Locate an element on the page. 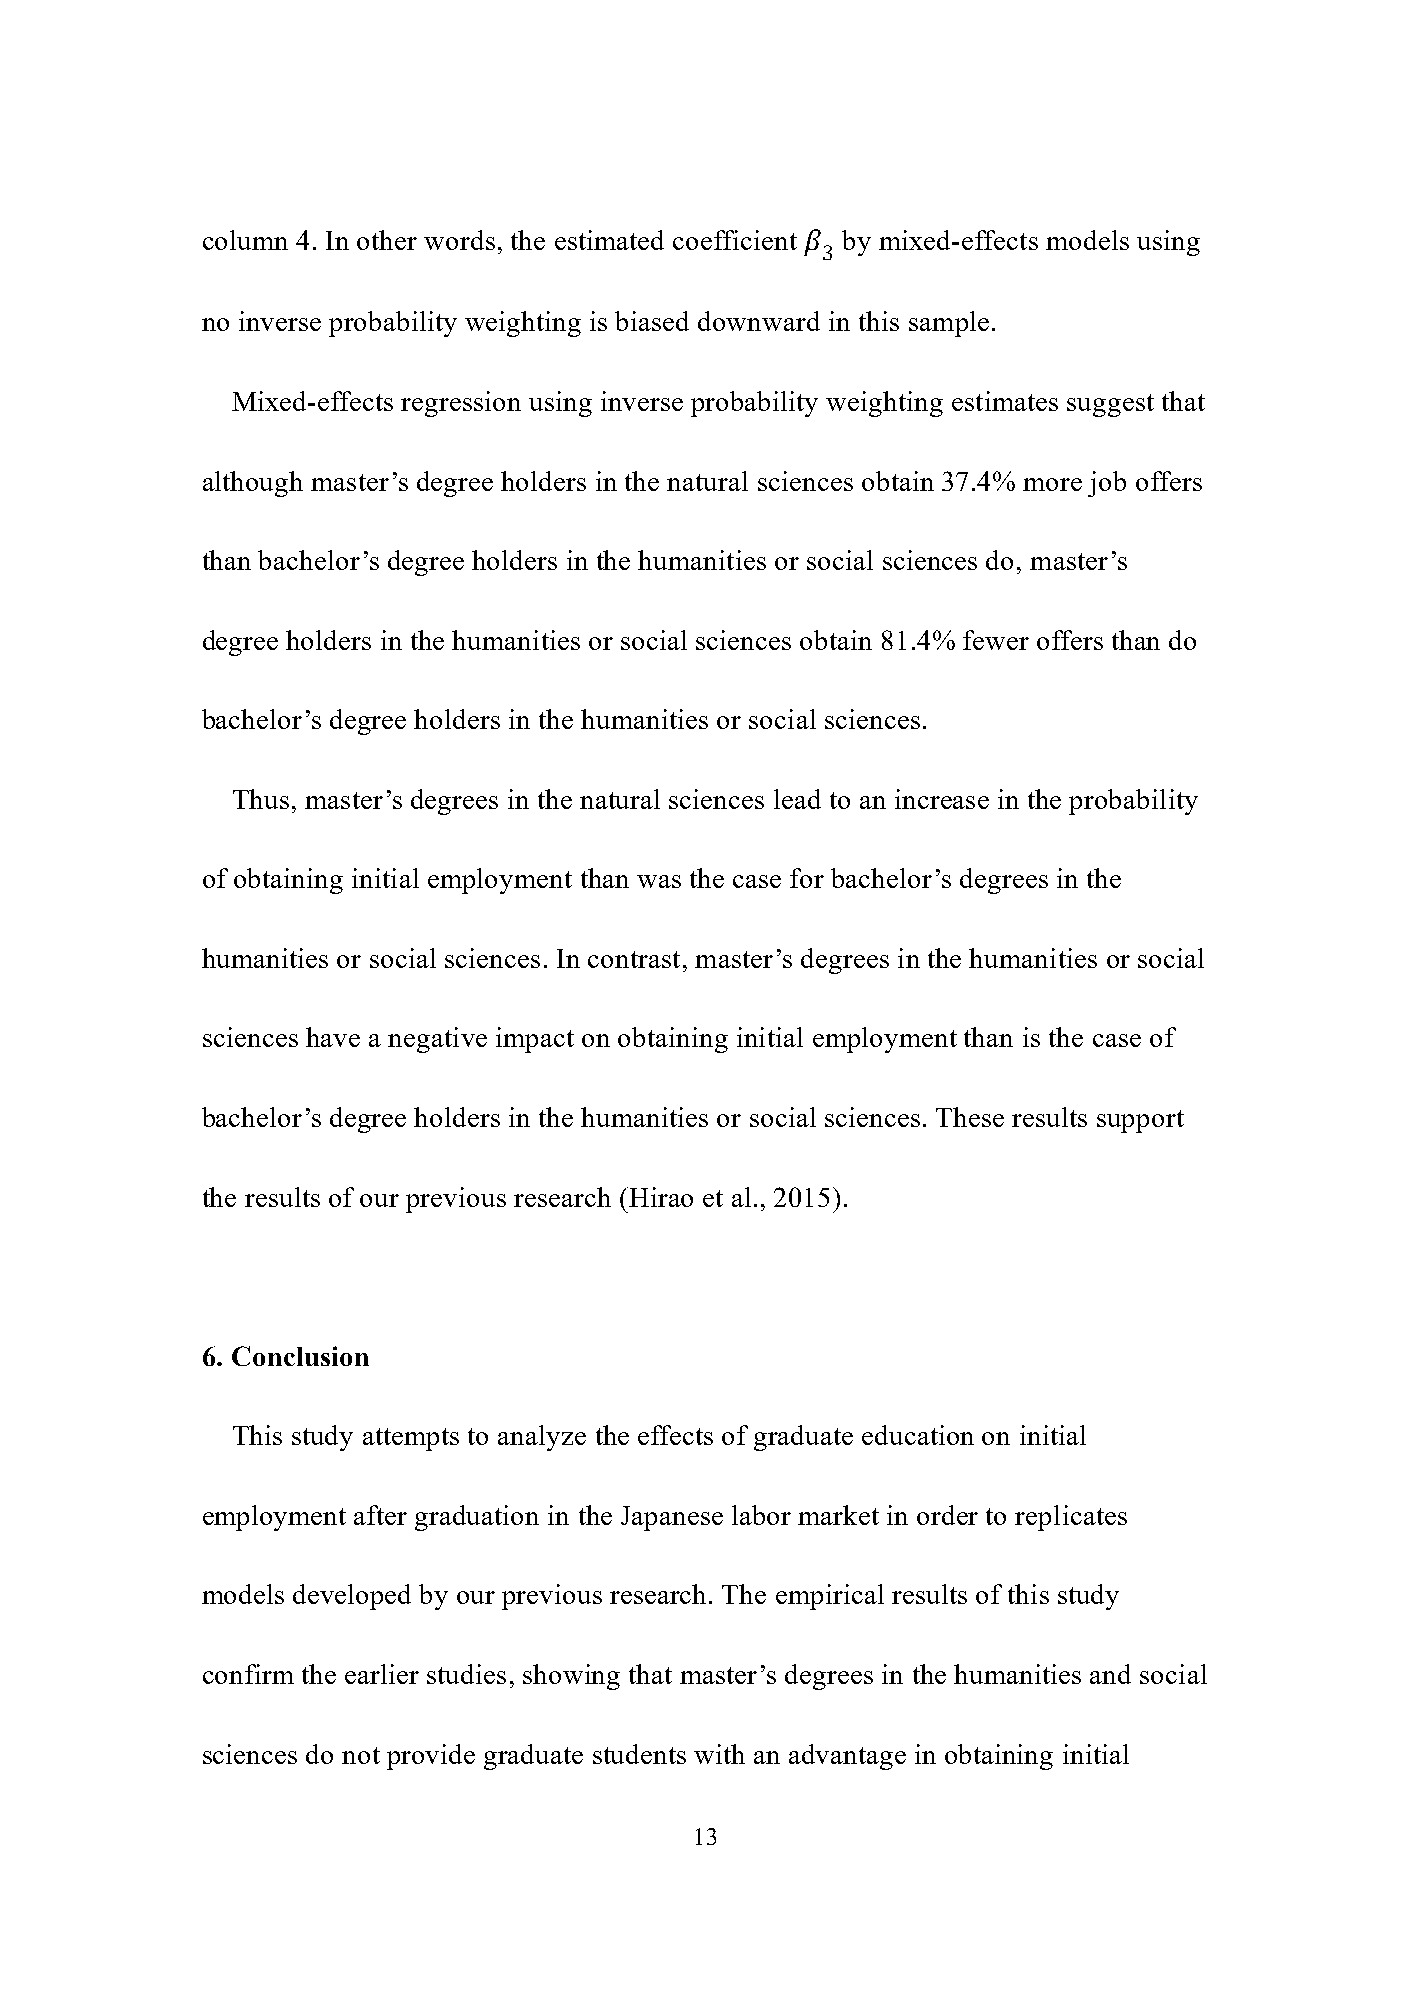 The height and width of the image is (1997, 1412). sample is located at coordinates (949, 324).
